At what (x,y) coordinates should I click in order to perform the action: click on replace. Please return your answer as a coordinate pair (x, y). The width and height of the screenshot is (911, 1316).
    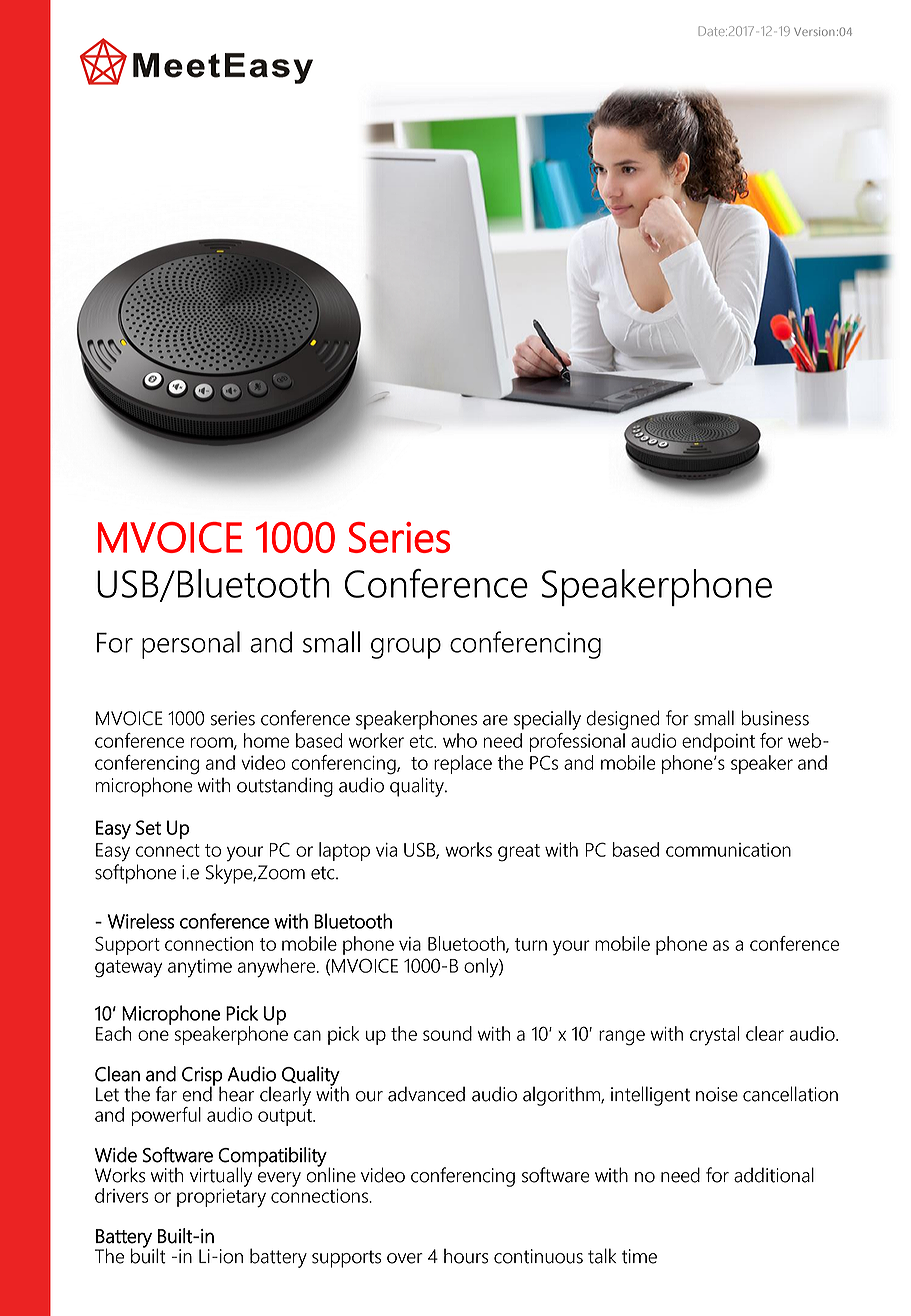
    Looking at the image, I should click on (463, 764).
